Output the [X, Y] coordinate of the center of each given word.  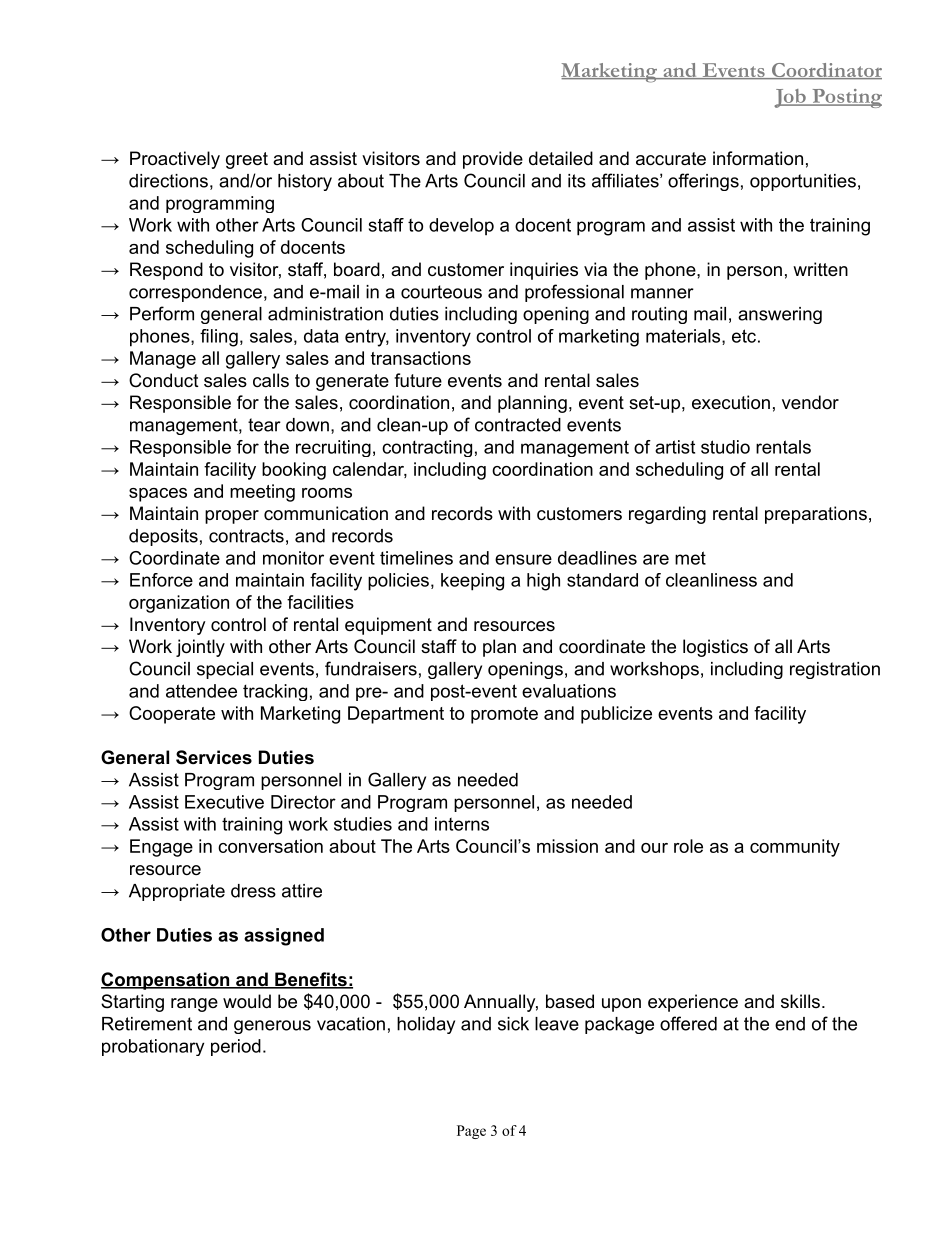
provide [493, 160]
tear [264, 425]
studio [725, 447]
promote [504, 715]
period [236, 1047]
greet [247, 160]
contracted [518, 425]
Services [214, 757]
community [795, 848]
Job [791, 98]
